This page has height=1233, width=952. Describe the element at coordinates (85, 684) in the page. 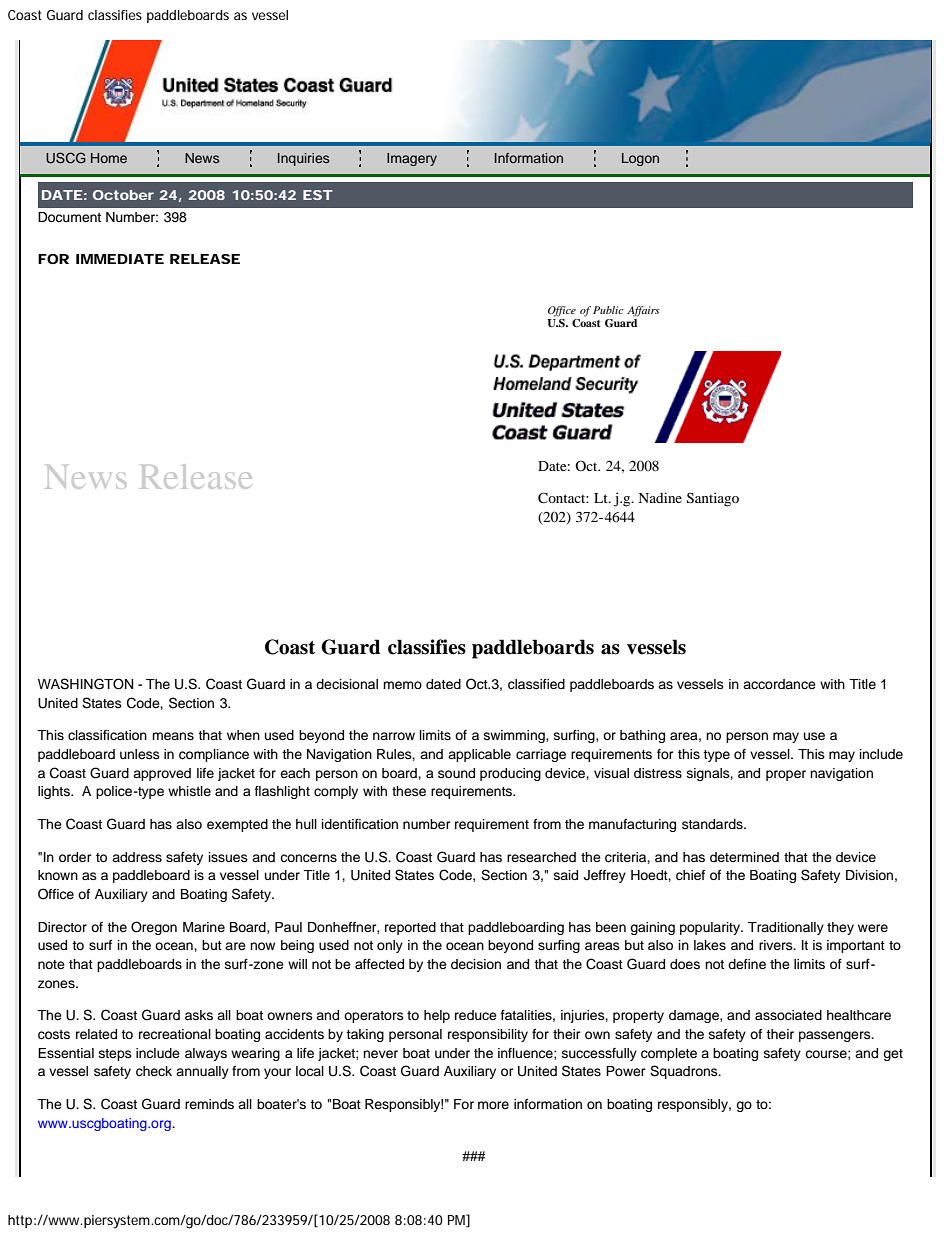

I see `WASHINGTON` at that location.
